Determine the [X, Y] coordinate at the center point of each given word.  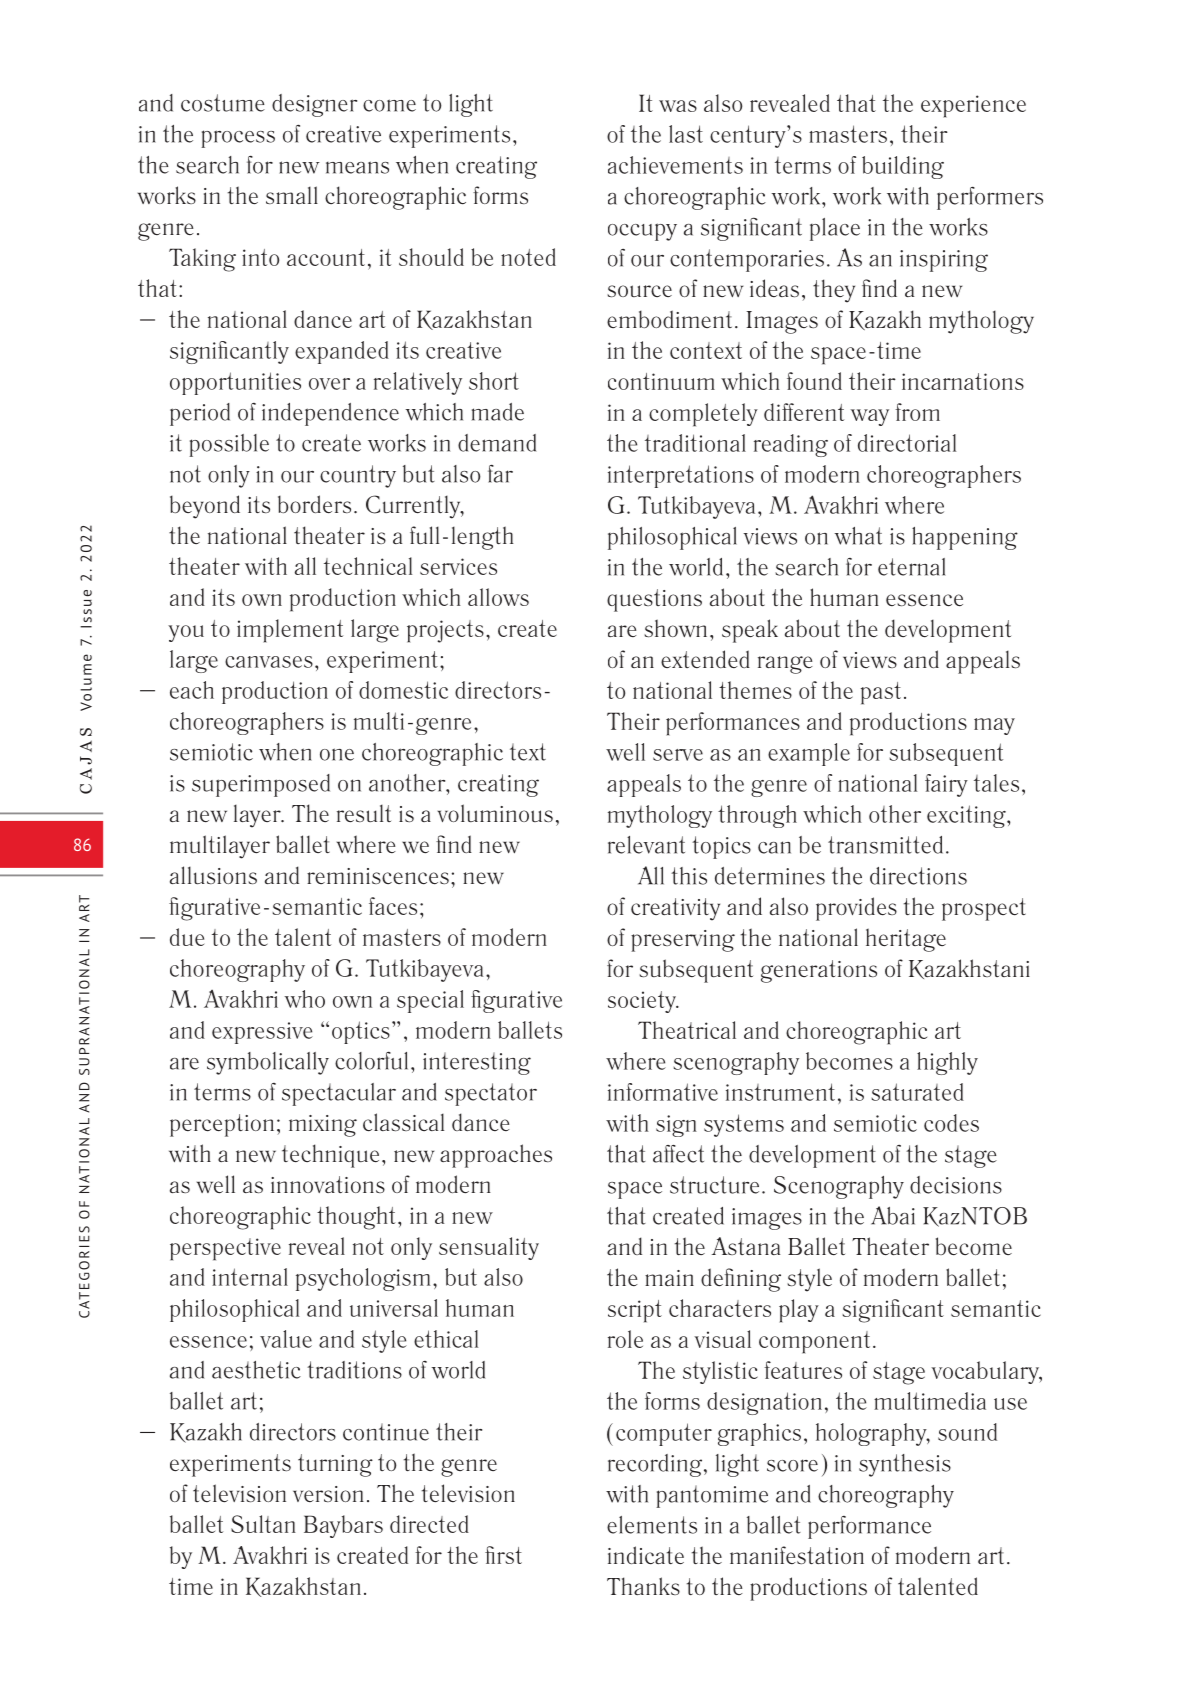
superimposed [261, 785]
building [903, 167]
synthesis [905, 1465]
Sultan [263, 1524]
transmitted [885, 845]
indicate [646, 1555]
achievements [675, 165]
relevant [646, 845]
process [238, 139]
